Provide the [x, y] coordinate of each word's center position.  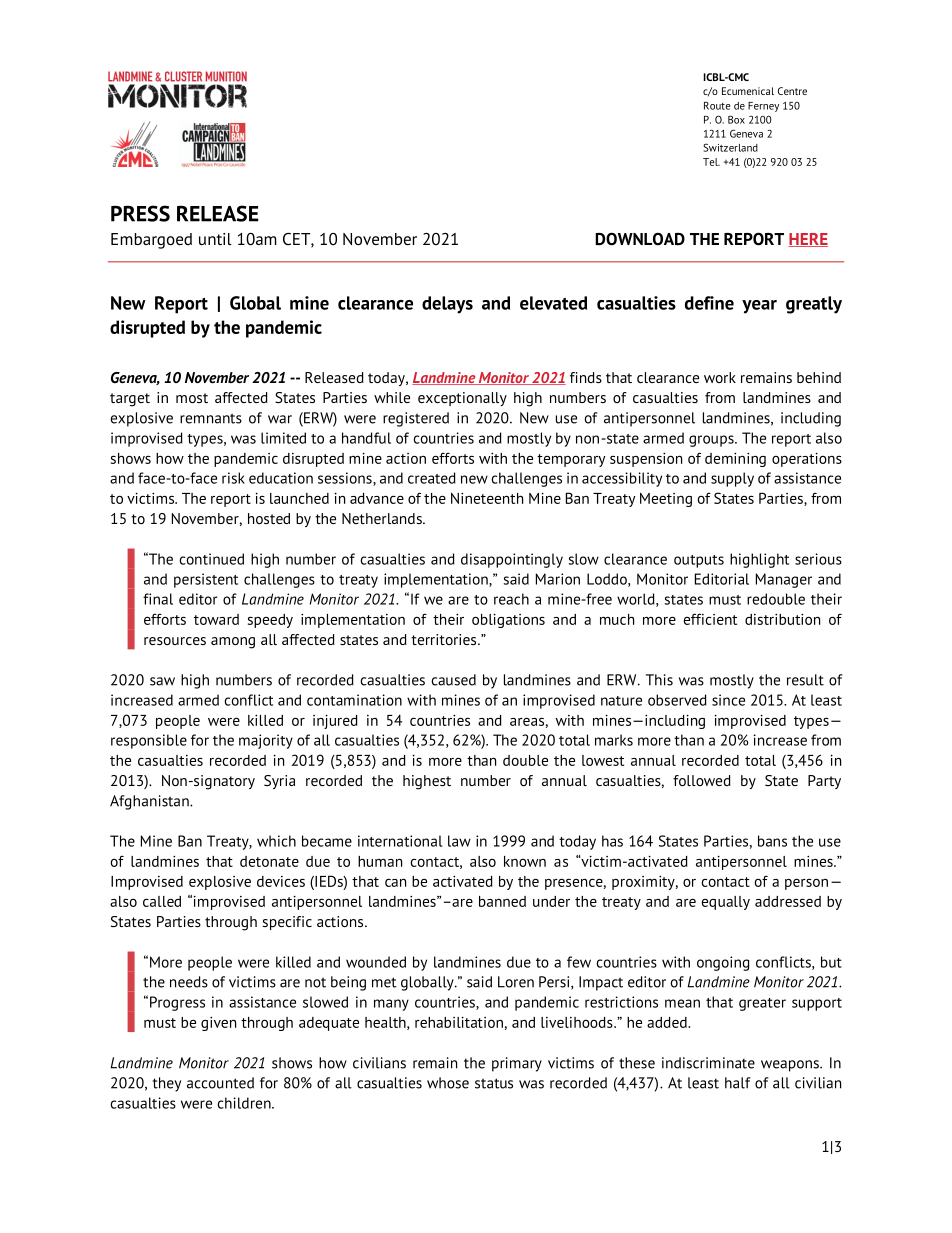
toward [216, 619]
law [459, 841]
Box [736, 120]
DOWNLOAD [640, 239]
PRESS [140, 213]
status [494, 1083]
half [738, 1083]
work [720, 377]
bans [772, 841]
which [276, 841]
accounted [220, 1083]
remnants [211, 418]
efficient [710, 619]
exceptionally [462, 399]
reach [511, 599]
